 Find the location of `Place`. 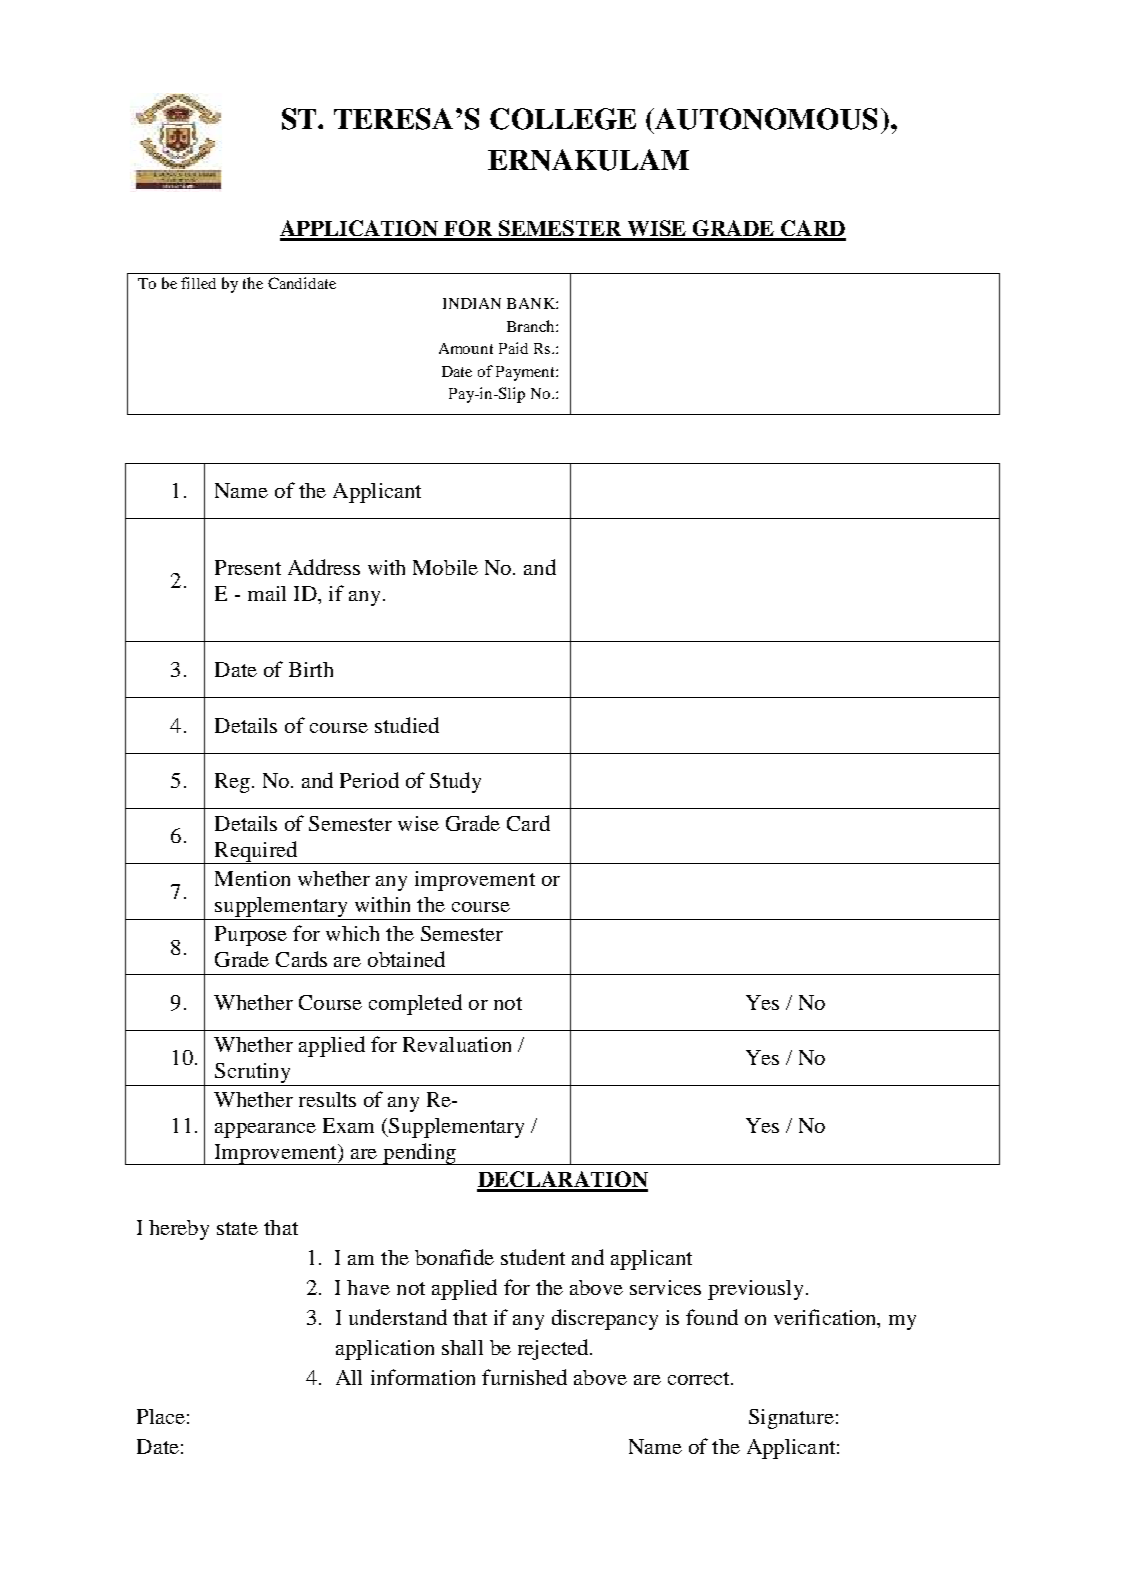

Place is located at coordinates (161, 1416).
